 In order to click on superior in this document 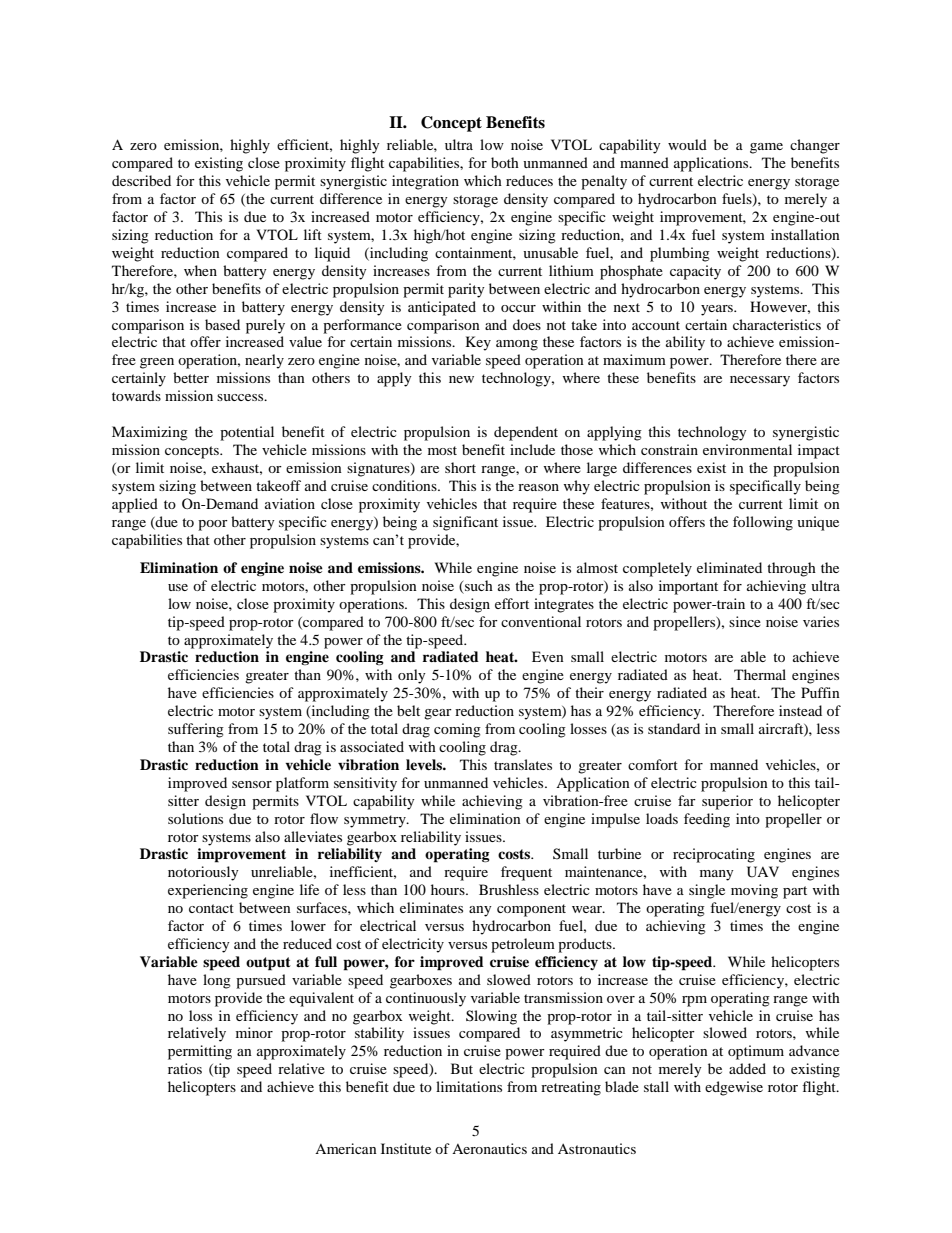, I will do `click(727, 802)`.
